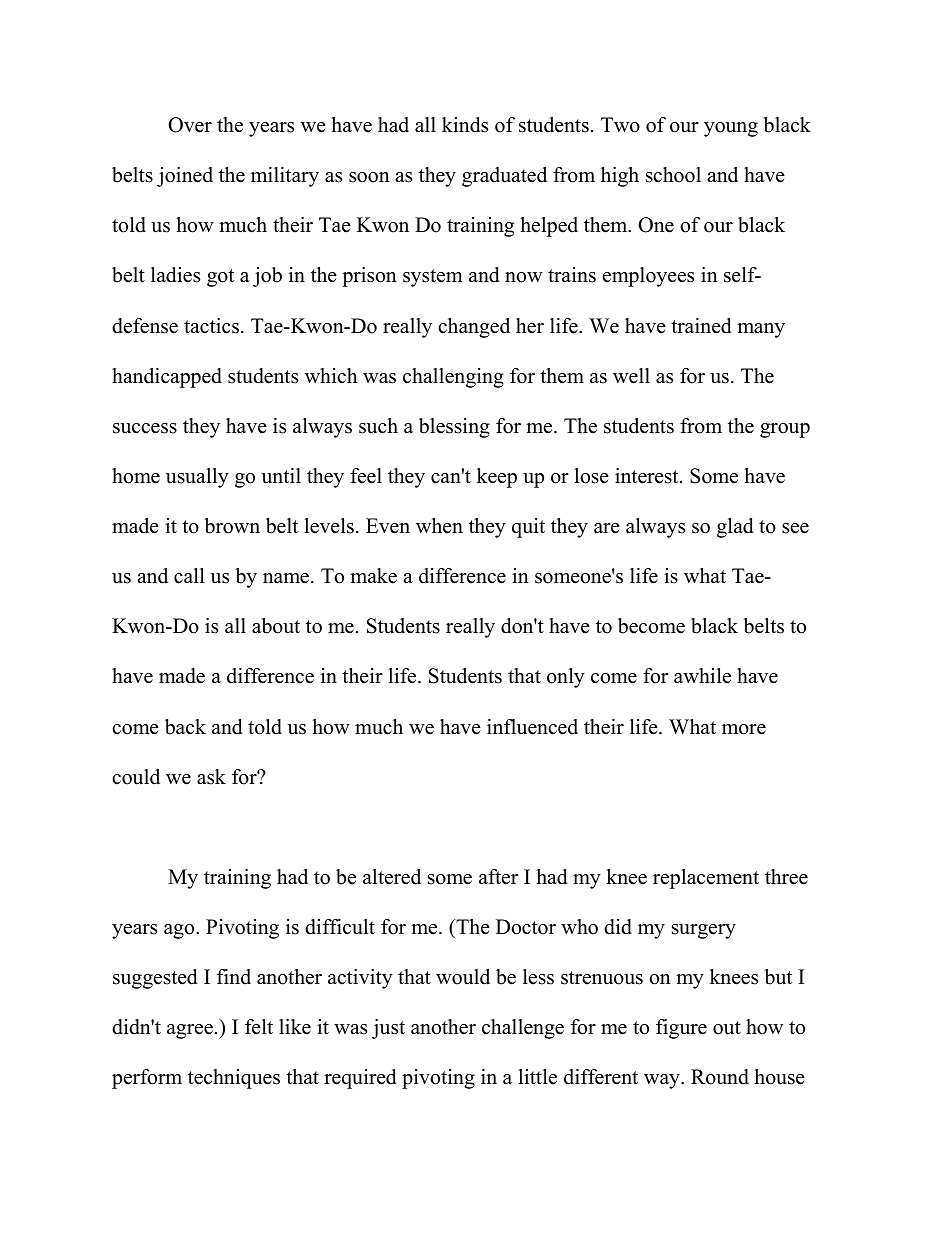 This screenshot has width=952, height=1233. Describe the element at coordinates (465, 125) in the screenshot. I see `kinds` at that location.
